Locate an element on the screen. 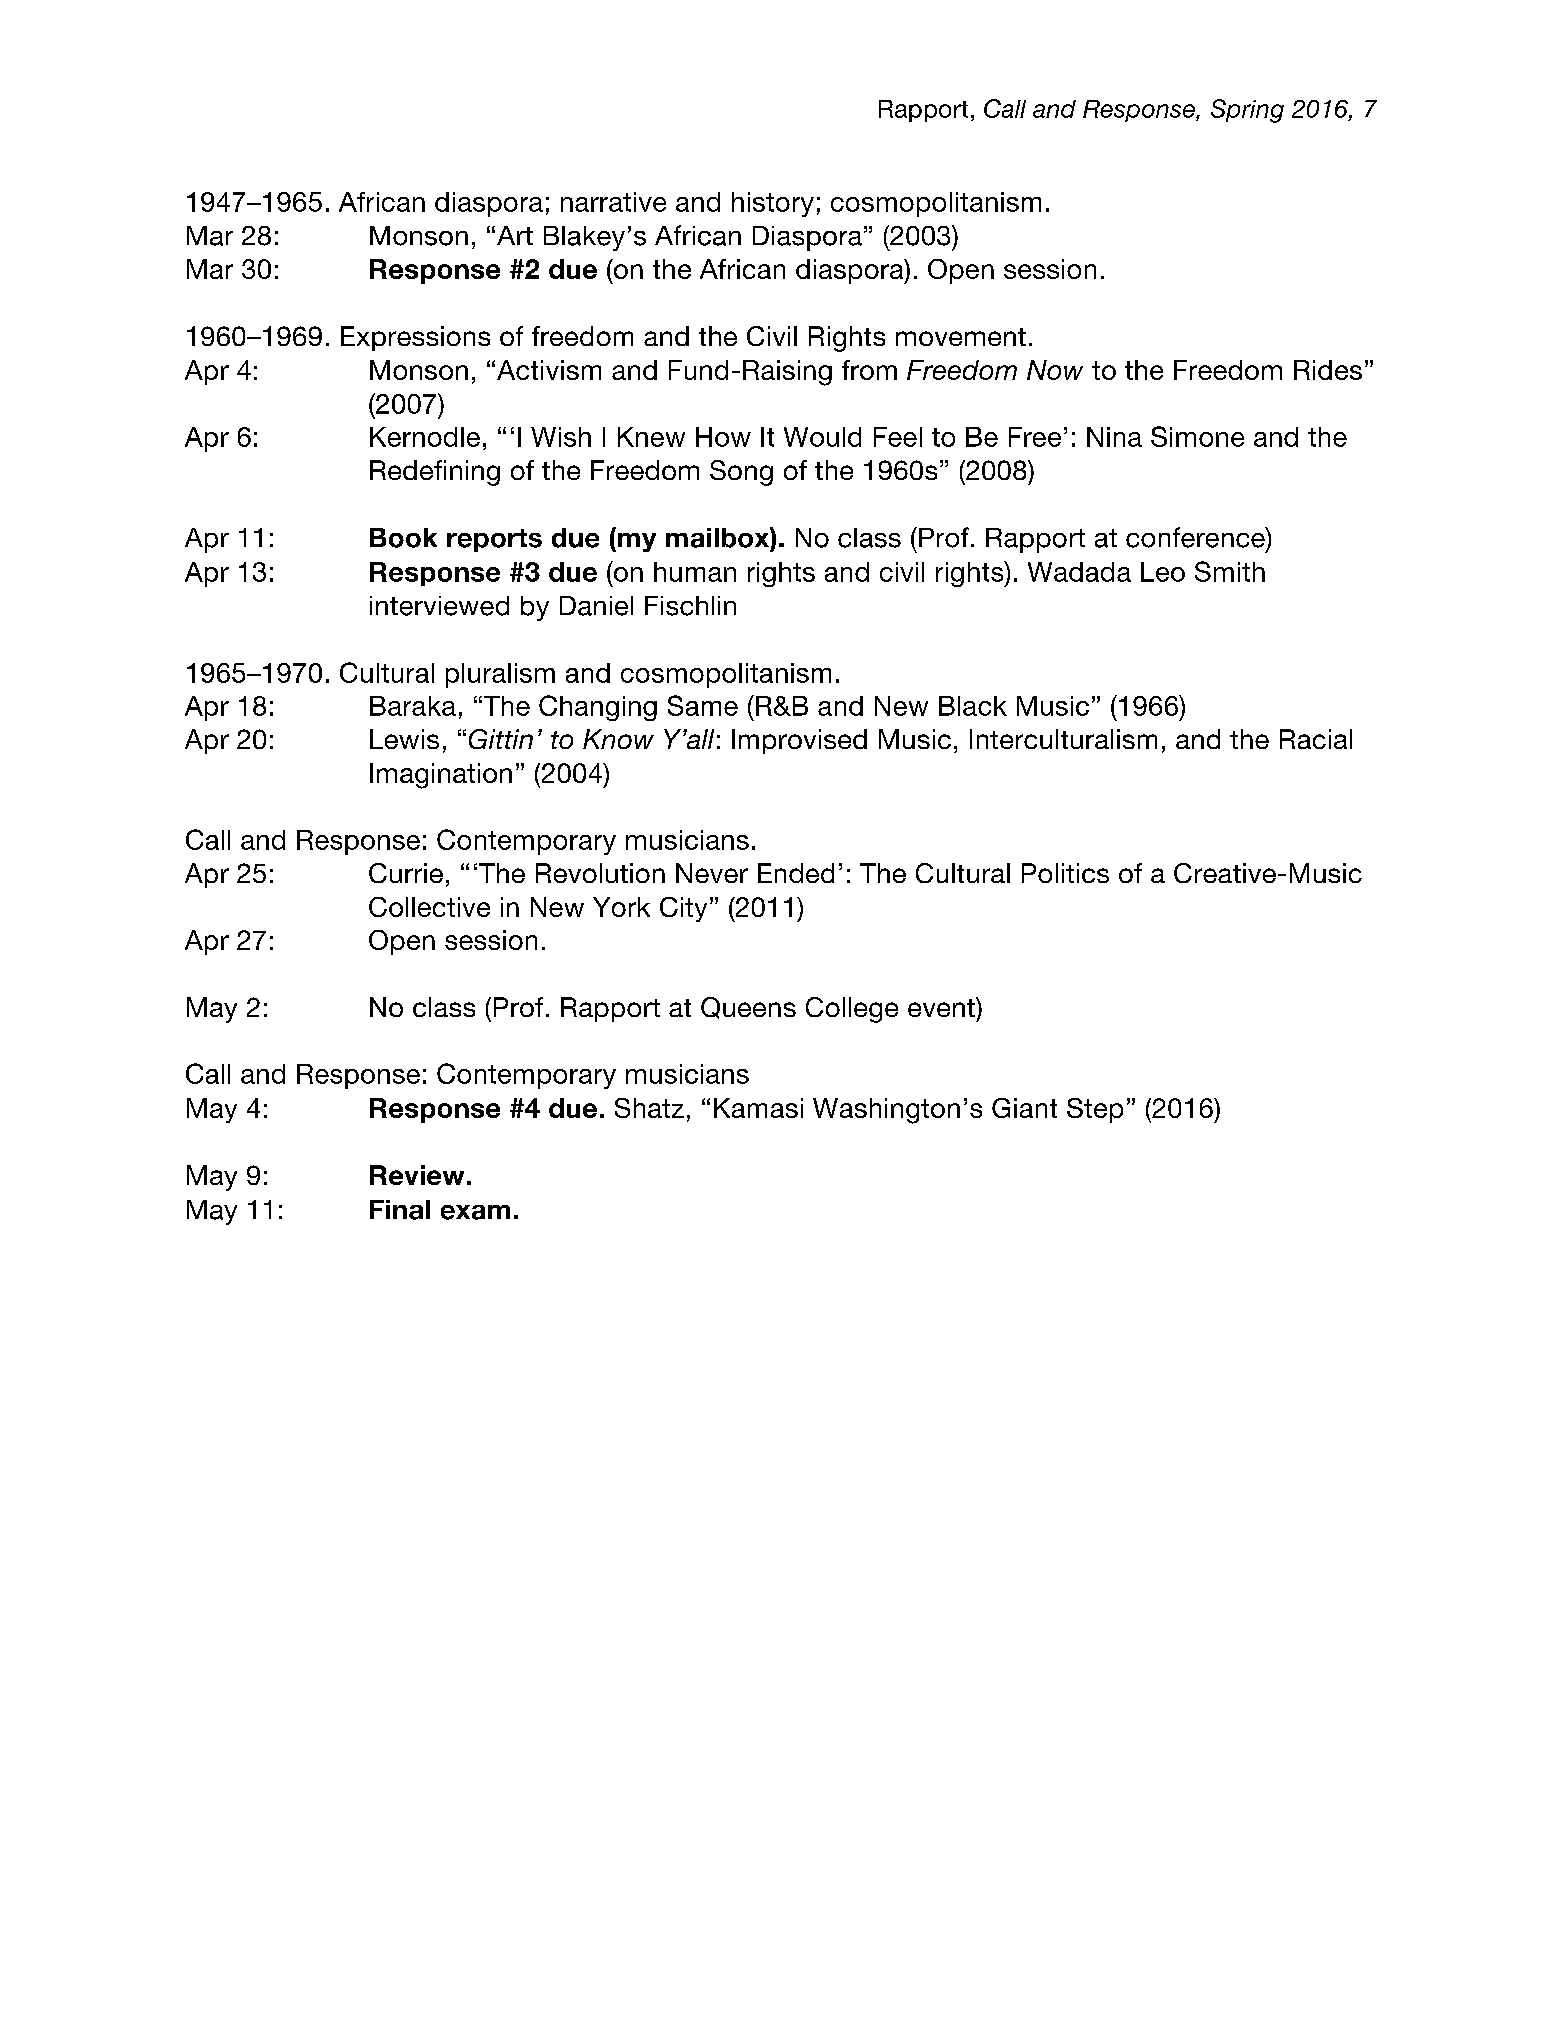 The height and width of the screenshot is (2018, 1559). pluralism is located at coordinates (500, 675).
